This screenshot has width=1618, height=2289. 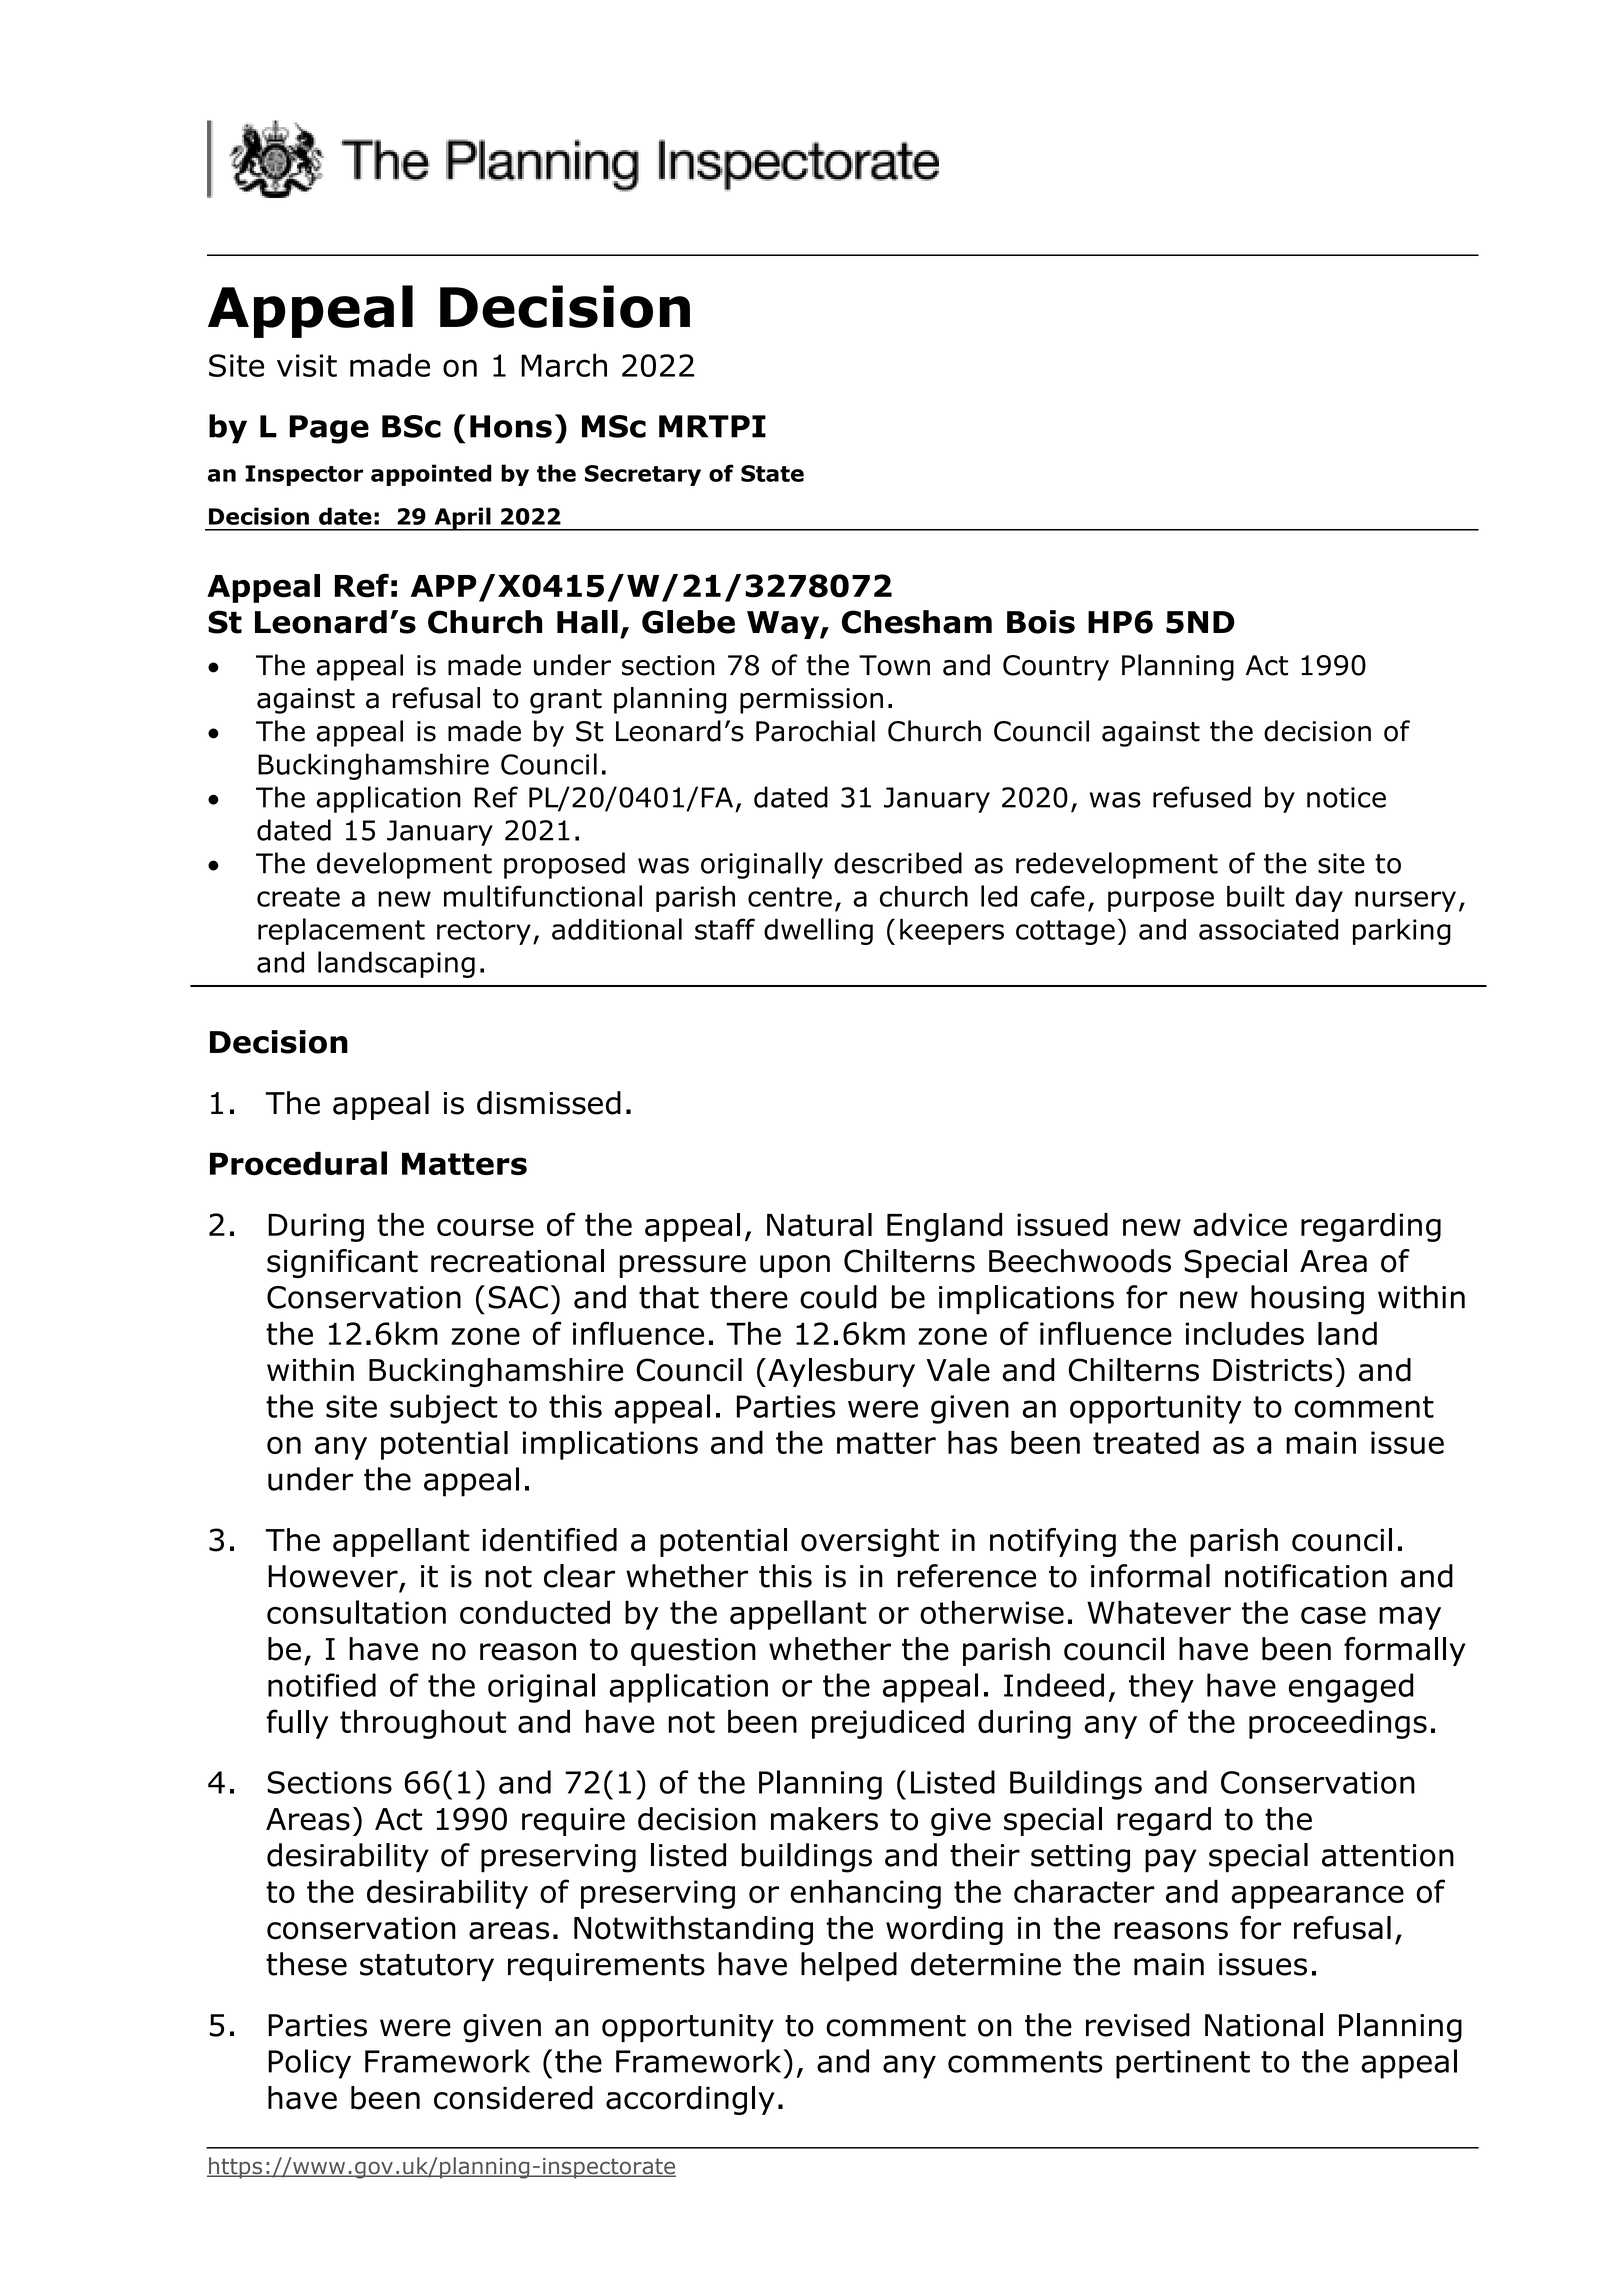 What do you see at coordinates (485, 1228) in the screenshot?
I see `course` at bounding box center [485, 1228].
